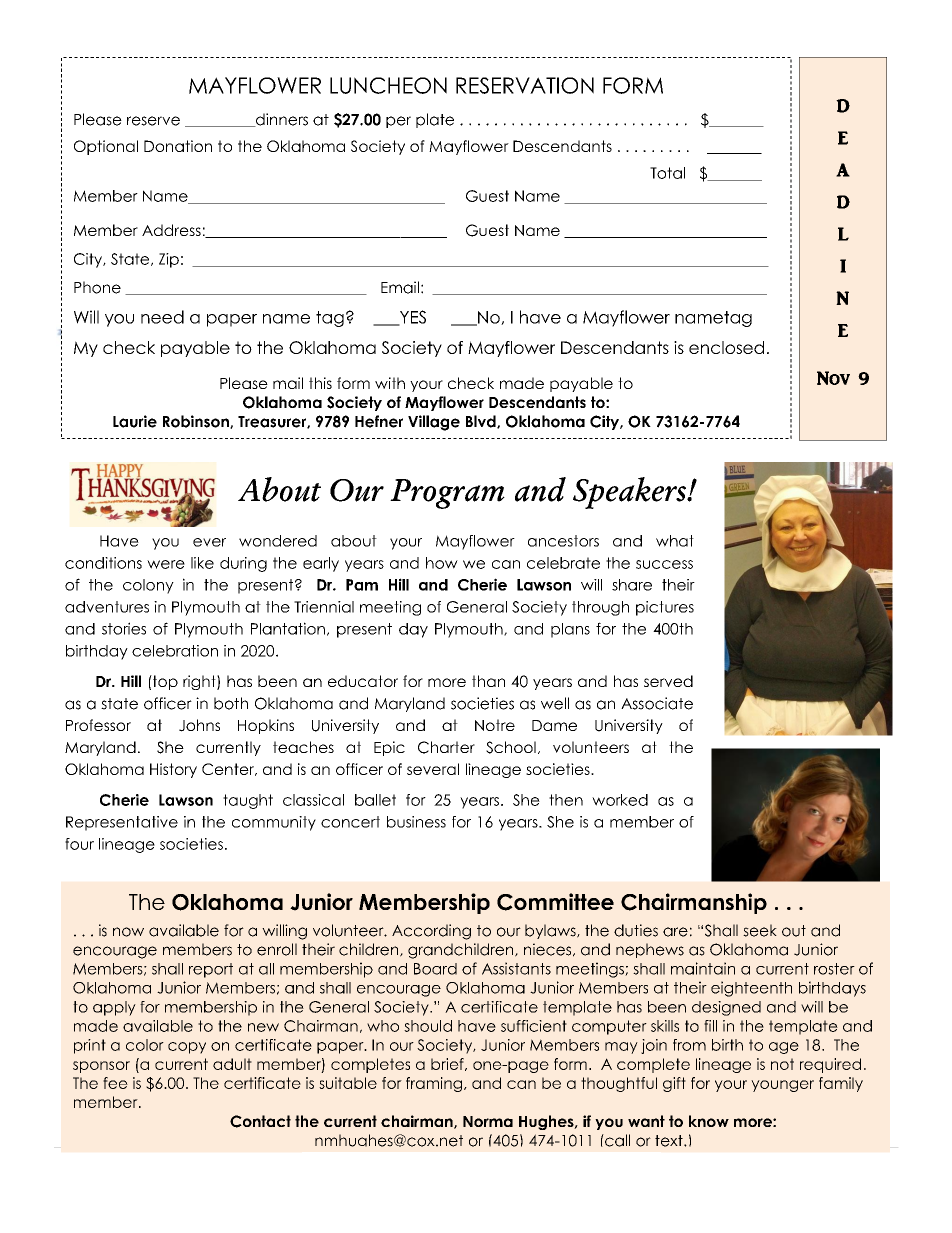 Image resolution: width=952 pixels, height=1233 pixels. What do you see at coordinates (488, 1121) in the page?
I see `Norma` at bounding box center [488, 1121].
